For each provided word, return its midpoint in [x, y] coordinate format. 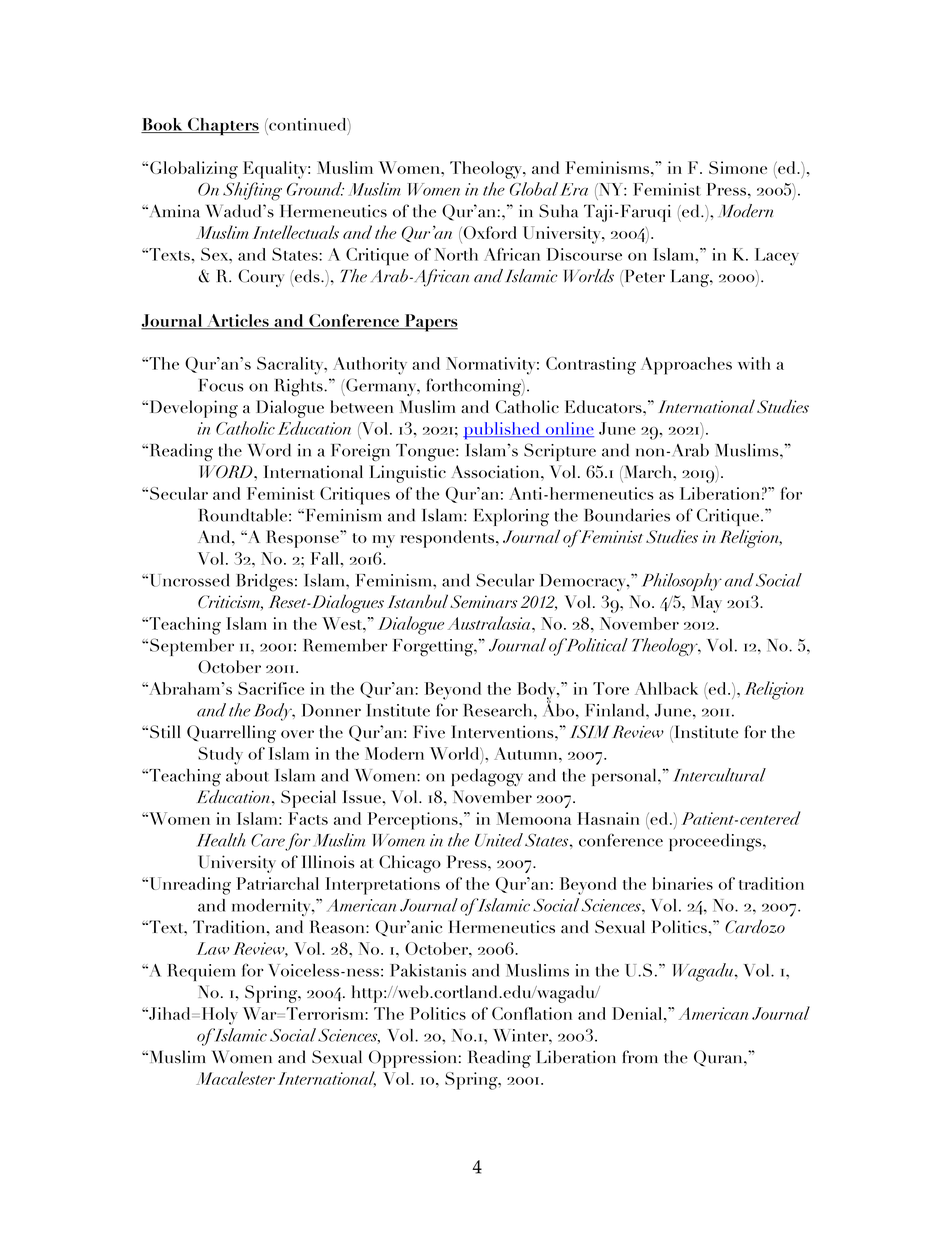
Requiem [201, 972]
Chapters [222, 127]
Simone [738, 167]
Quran [719, 1058]
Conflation [532, 1013]
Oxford [489, 232]
